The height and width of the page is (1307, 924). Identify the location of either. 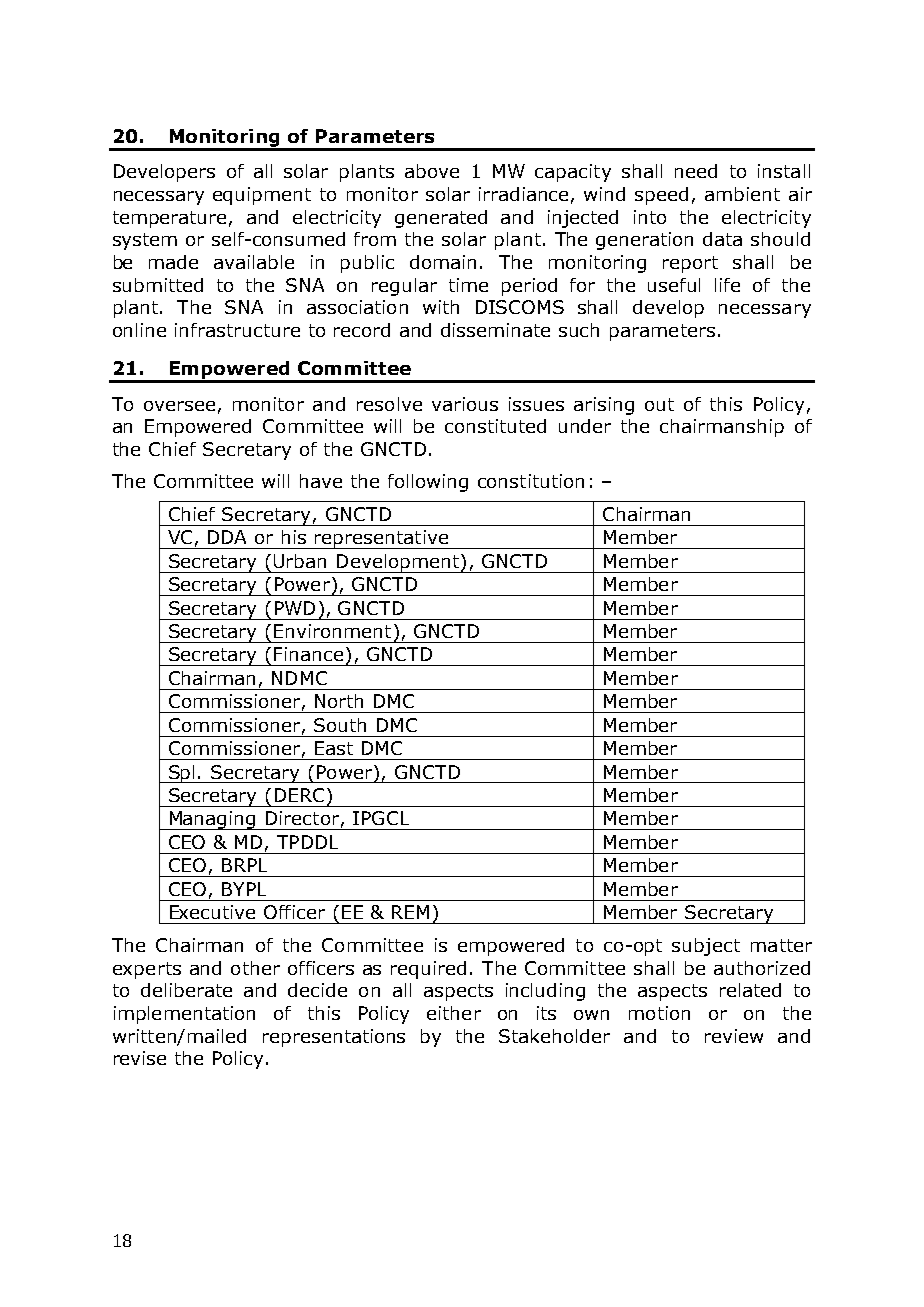
(454, 1013).
